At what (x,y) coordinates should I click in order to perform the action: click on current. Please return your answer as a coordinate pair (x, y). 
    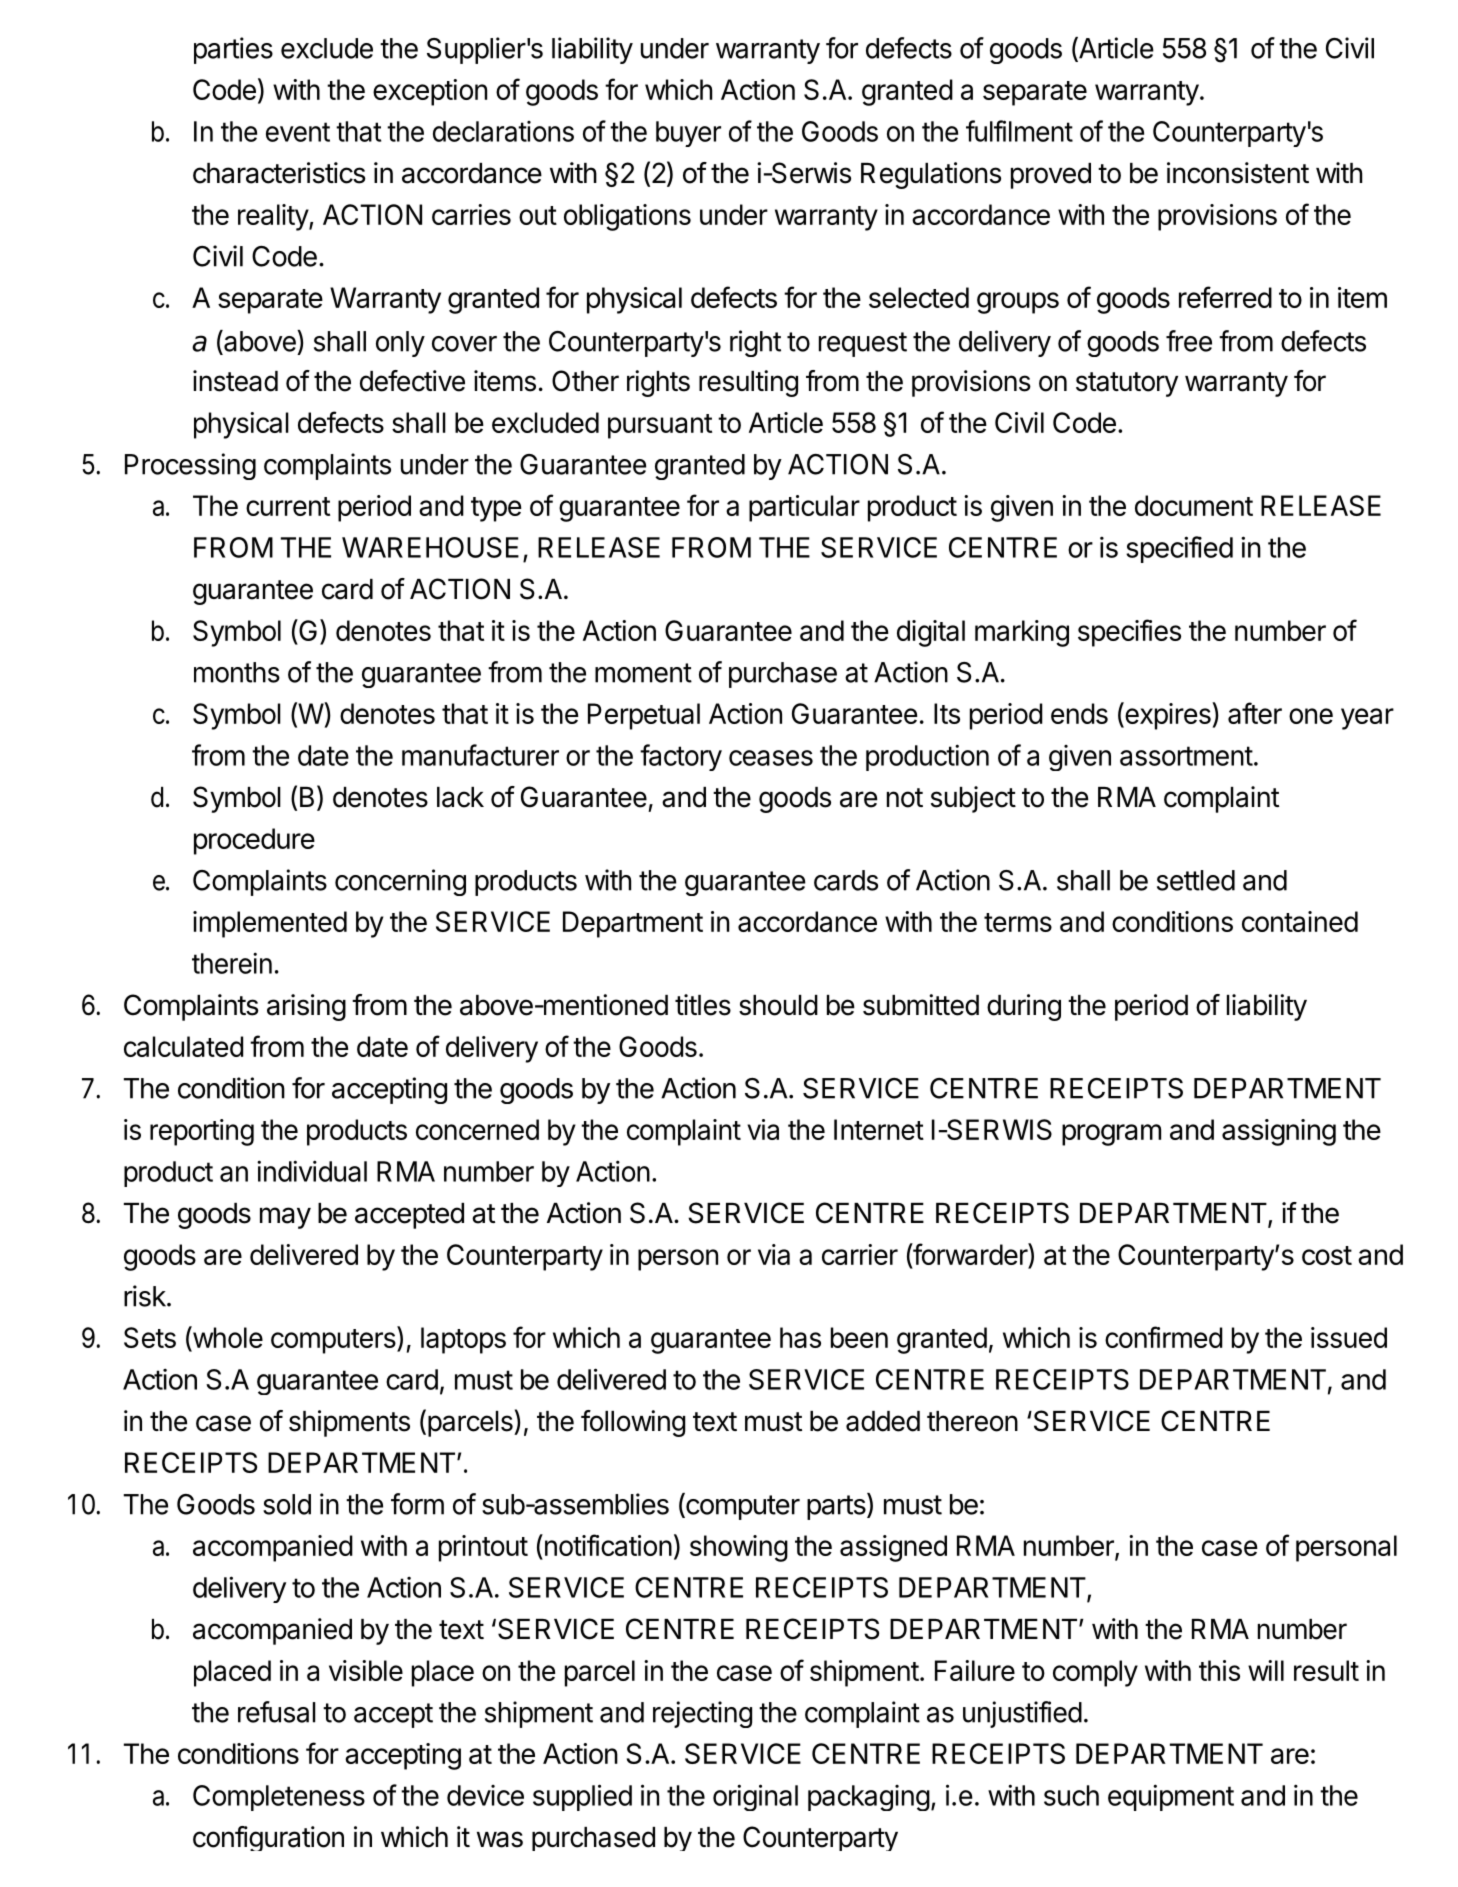
    Looking at the image, I should click on (288, 506).
